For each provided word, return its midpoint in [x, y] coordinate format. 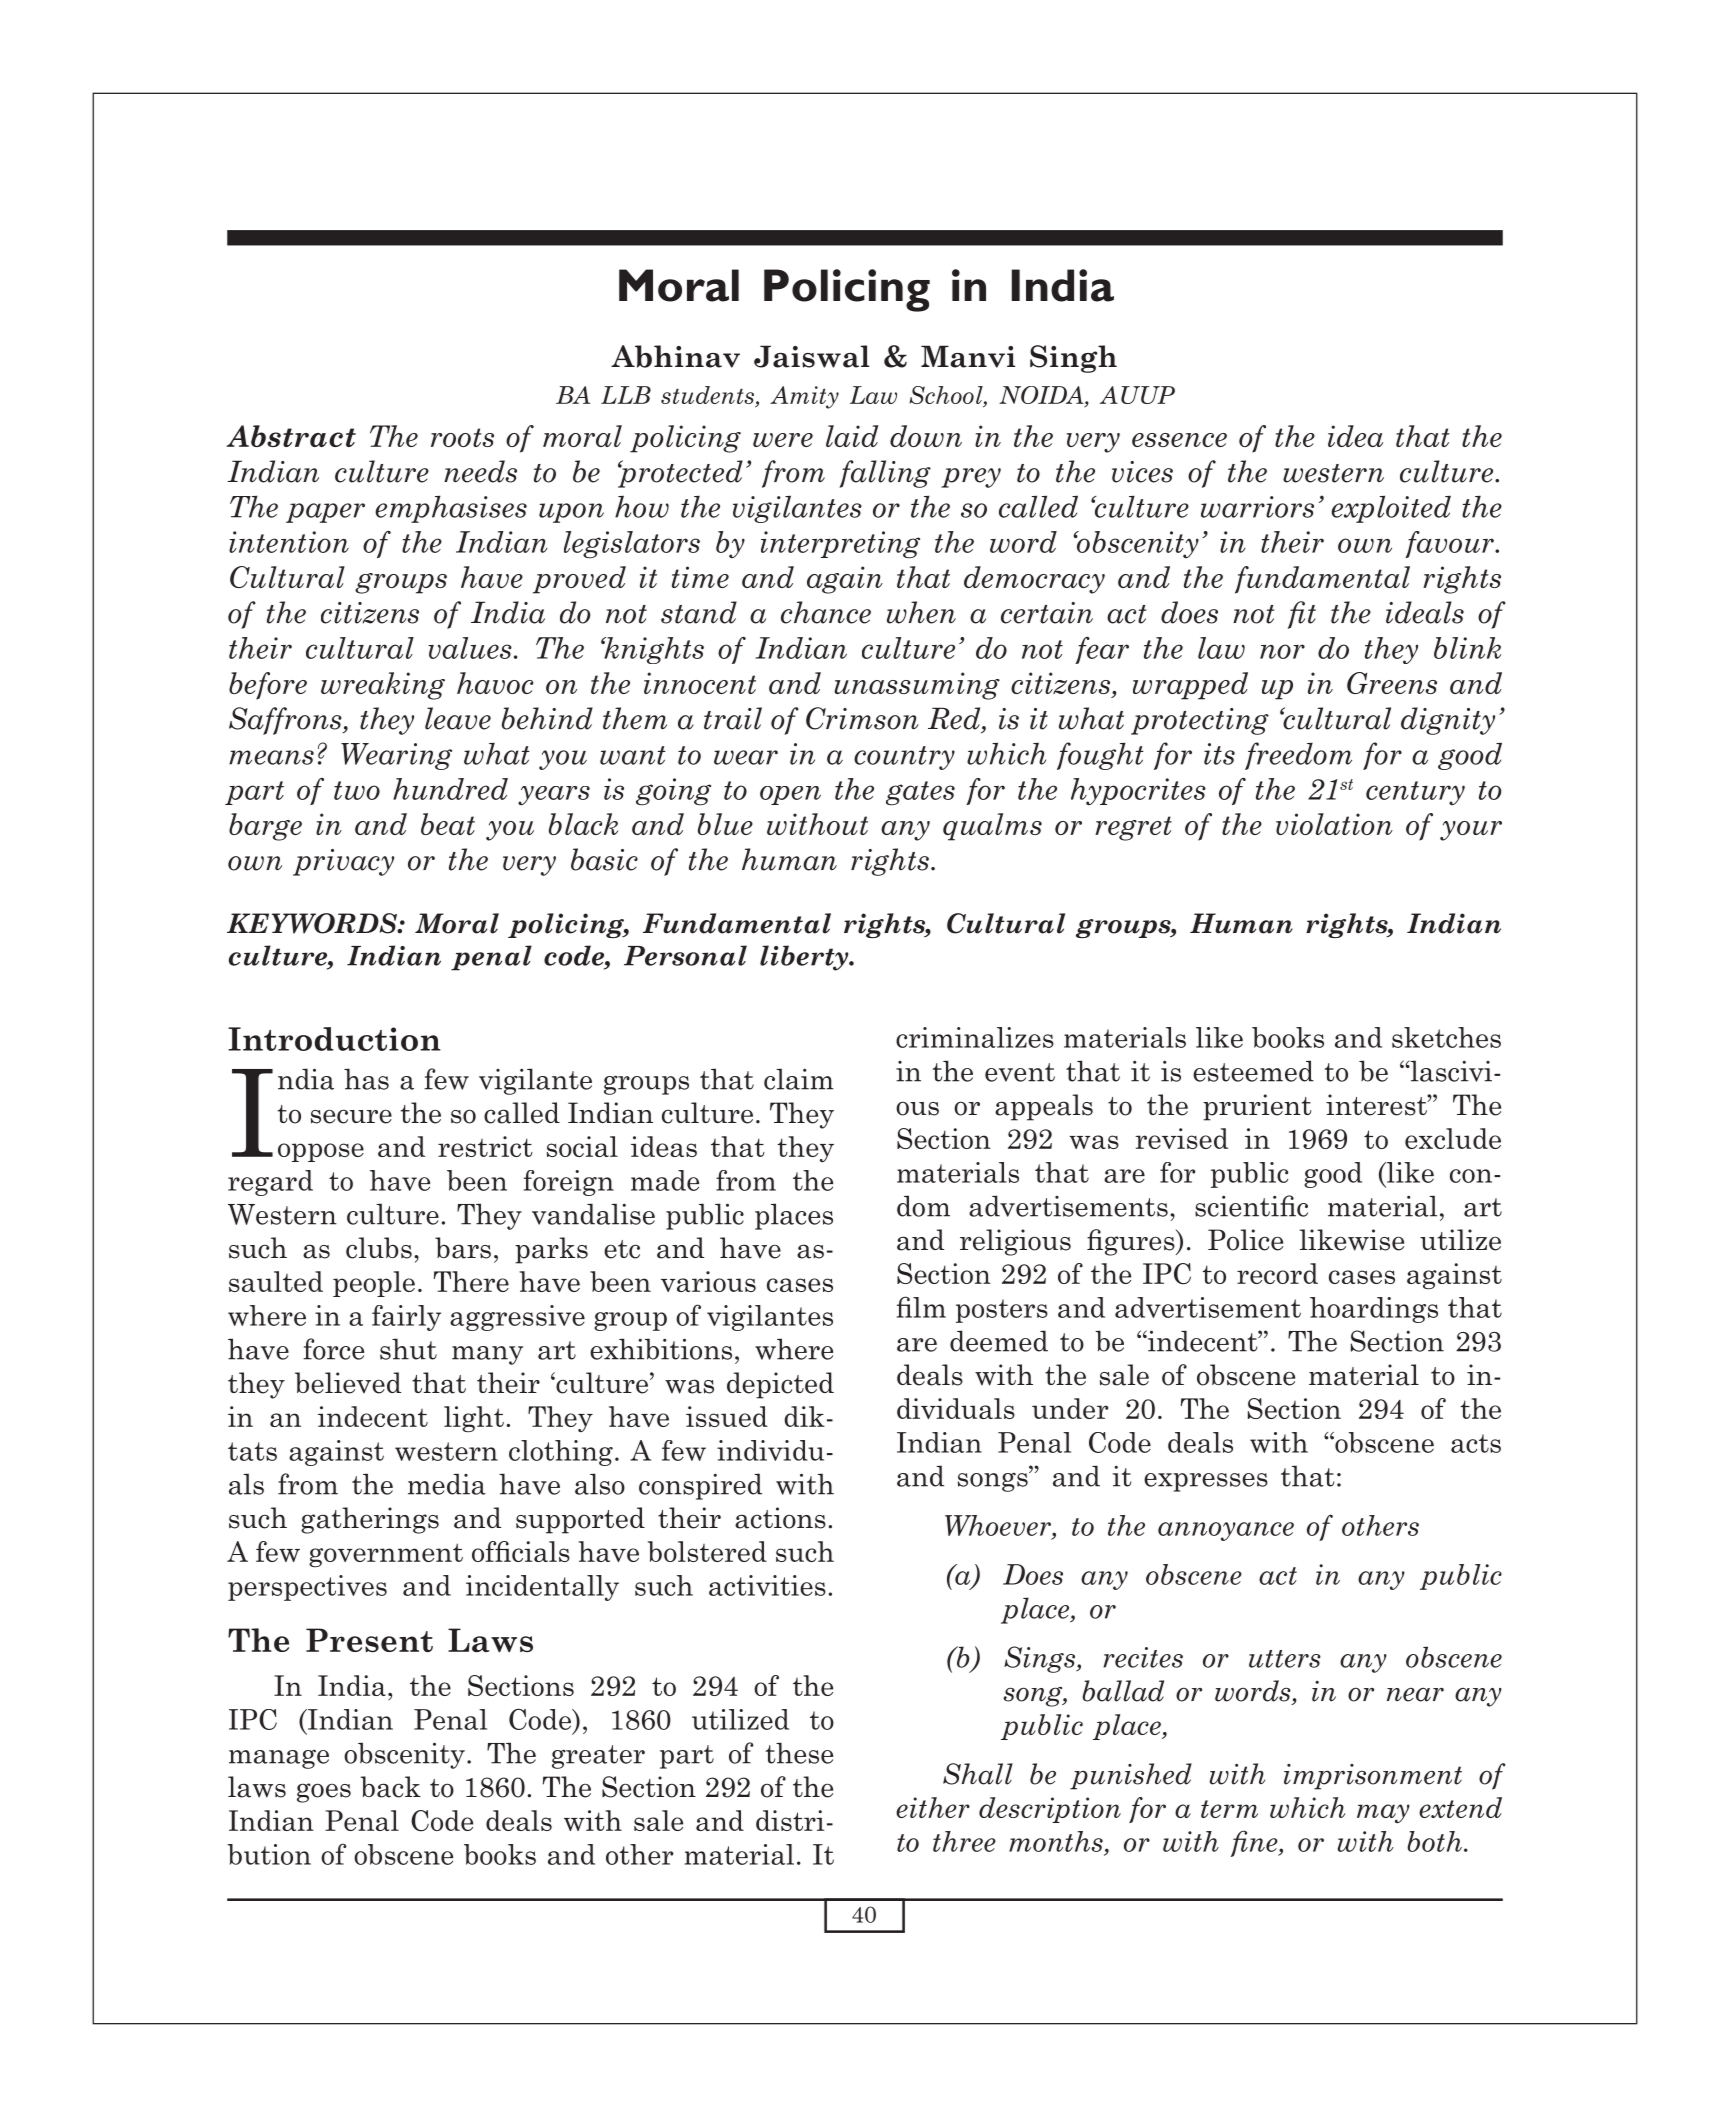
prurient [1257, 1107]
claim [799, 1079]
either [933, 1807]
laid [852, 436]
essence [1179, 440]
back [391, 1787]
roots [462, 437]
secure [351, 1116]
